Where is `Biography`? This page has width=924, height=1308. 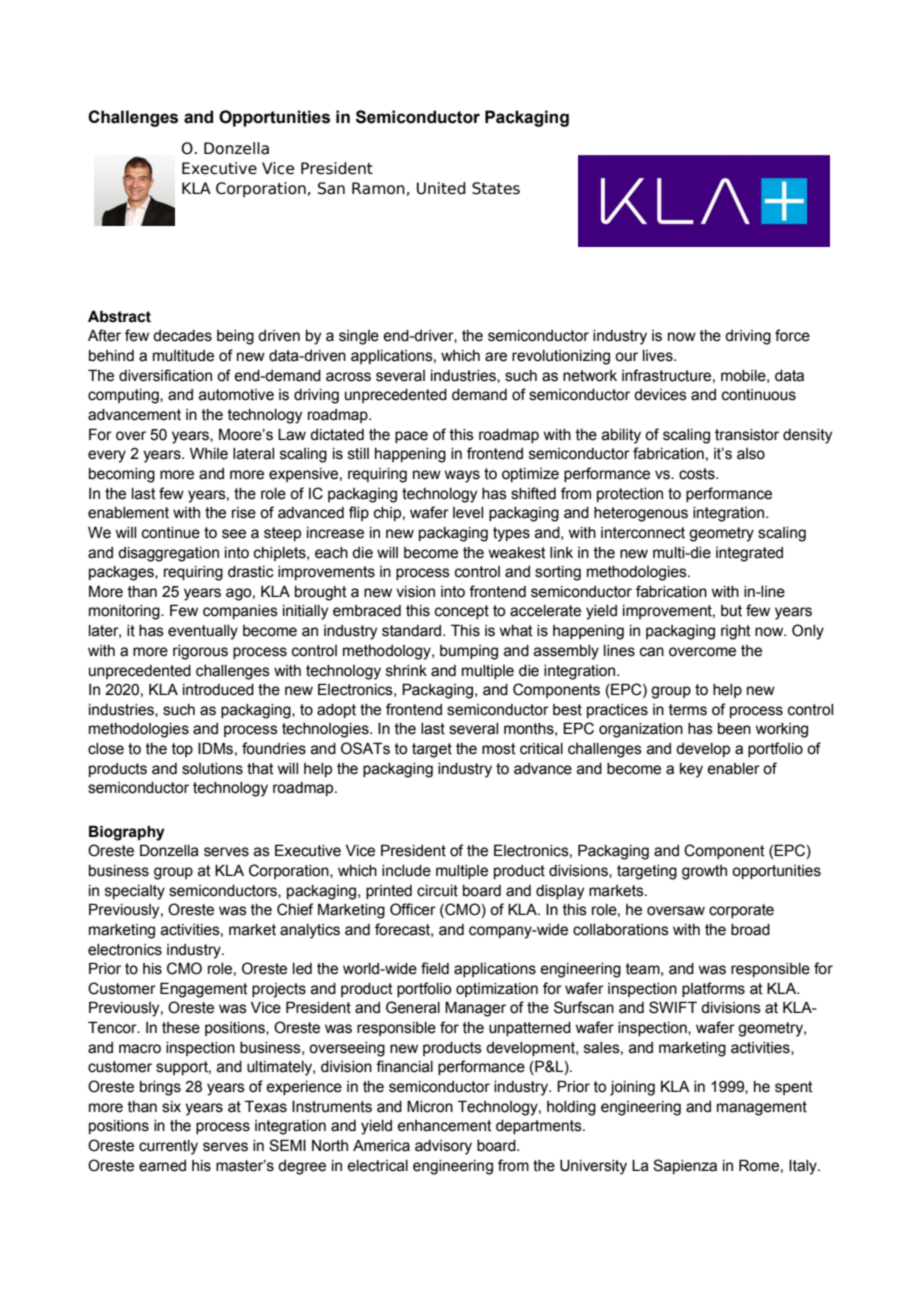 Biography is located at coordinates (127, 833).
